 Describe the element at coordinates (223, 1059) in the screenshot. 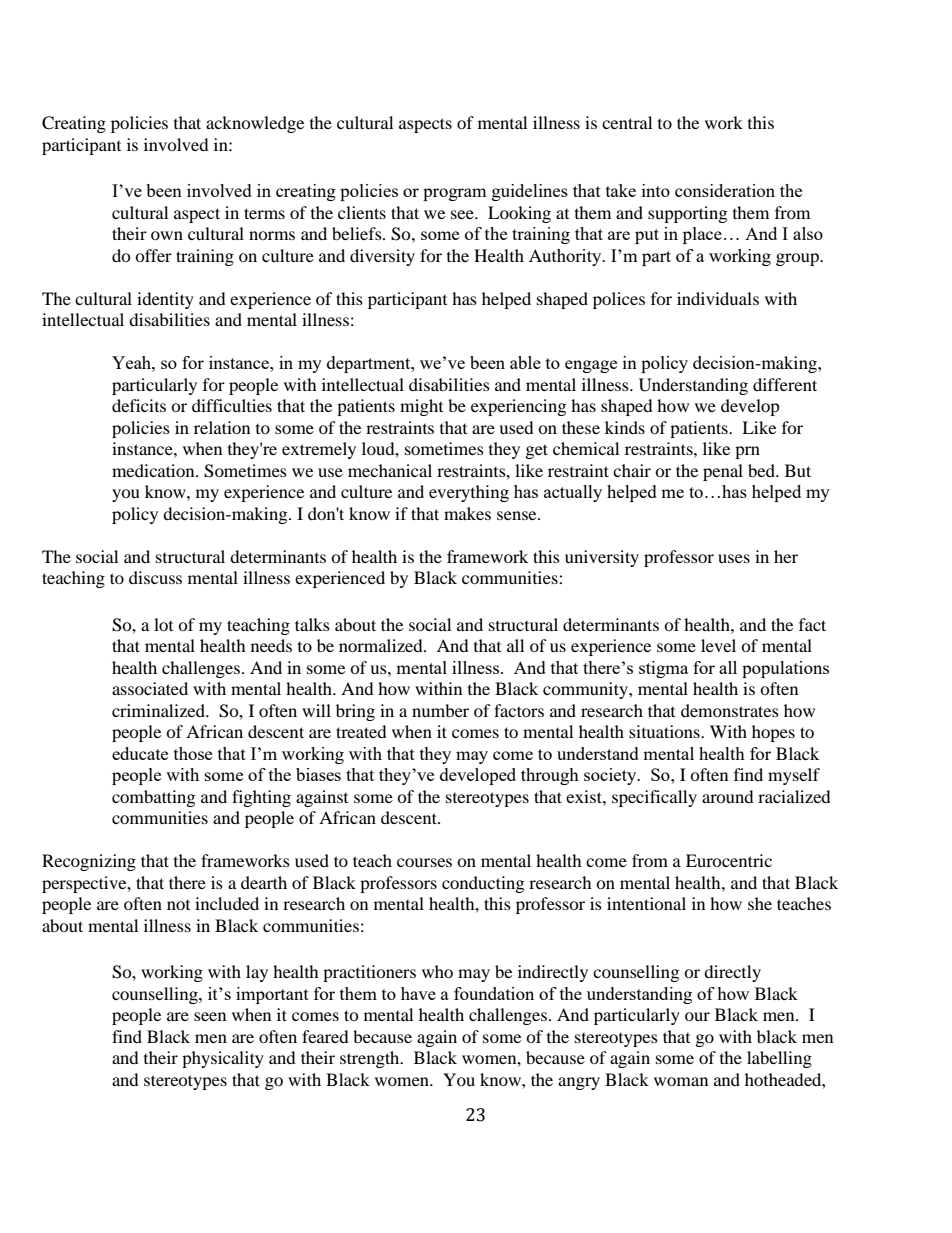

I see `physicality` at that location.
